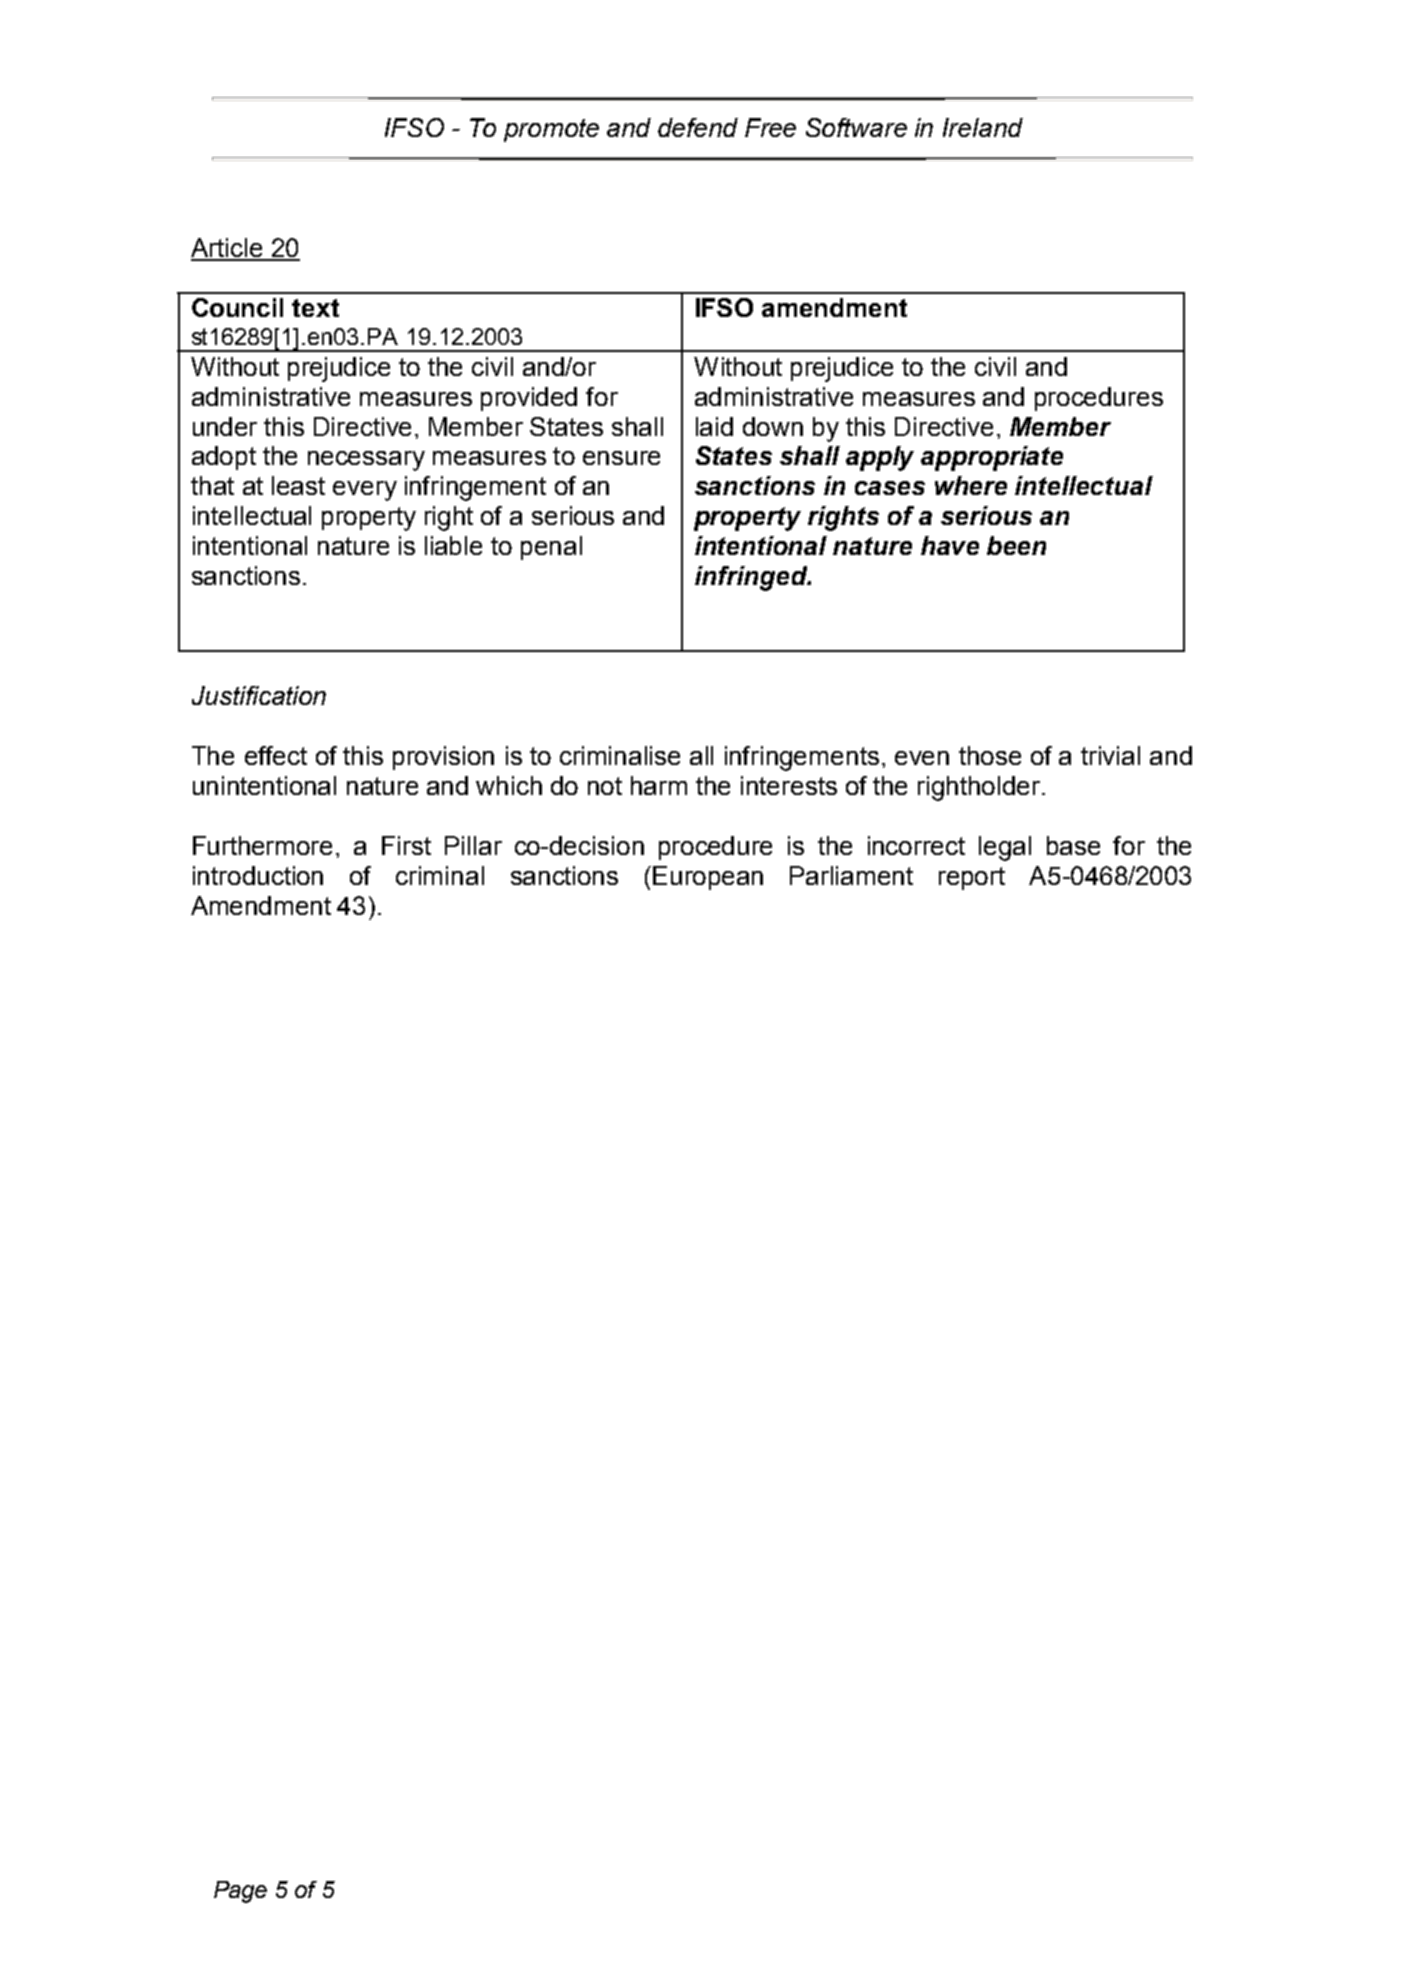 Image resolution: width=1405 pixels, height=1988 pixels. What do you see at coordinates (708, 878) in the image?
I see `European` at bounding box center [708, 878].
